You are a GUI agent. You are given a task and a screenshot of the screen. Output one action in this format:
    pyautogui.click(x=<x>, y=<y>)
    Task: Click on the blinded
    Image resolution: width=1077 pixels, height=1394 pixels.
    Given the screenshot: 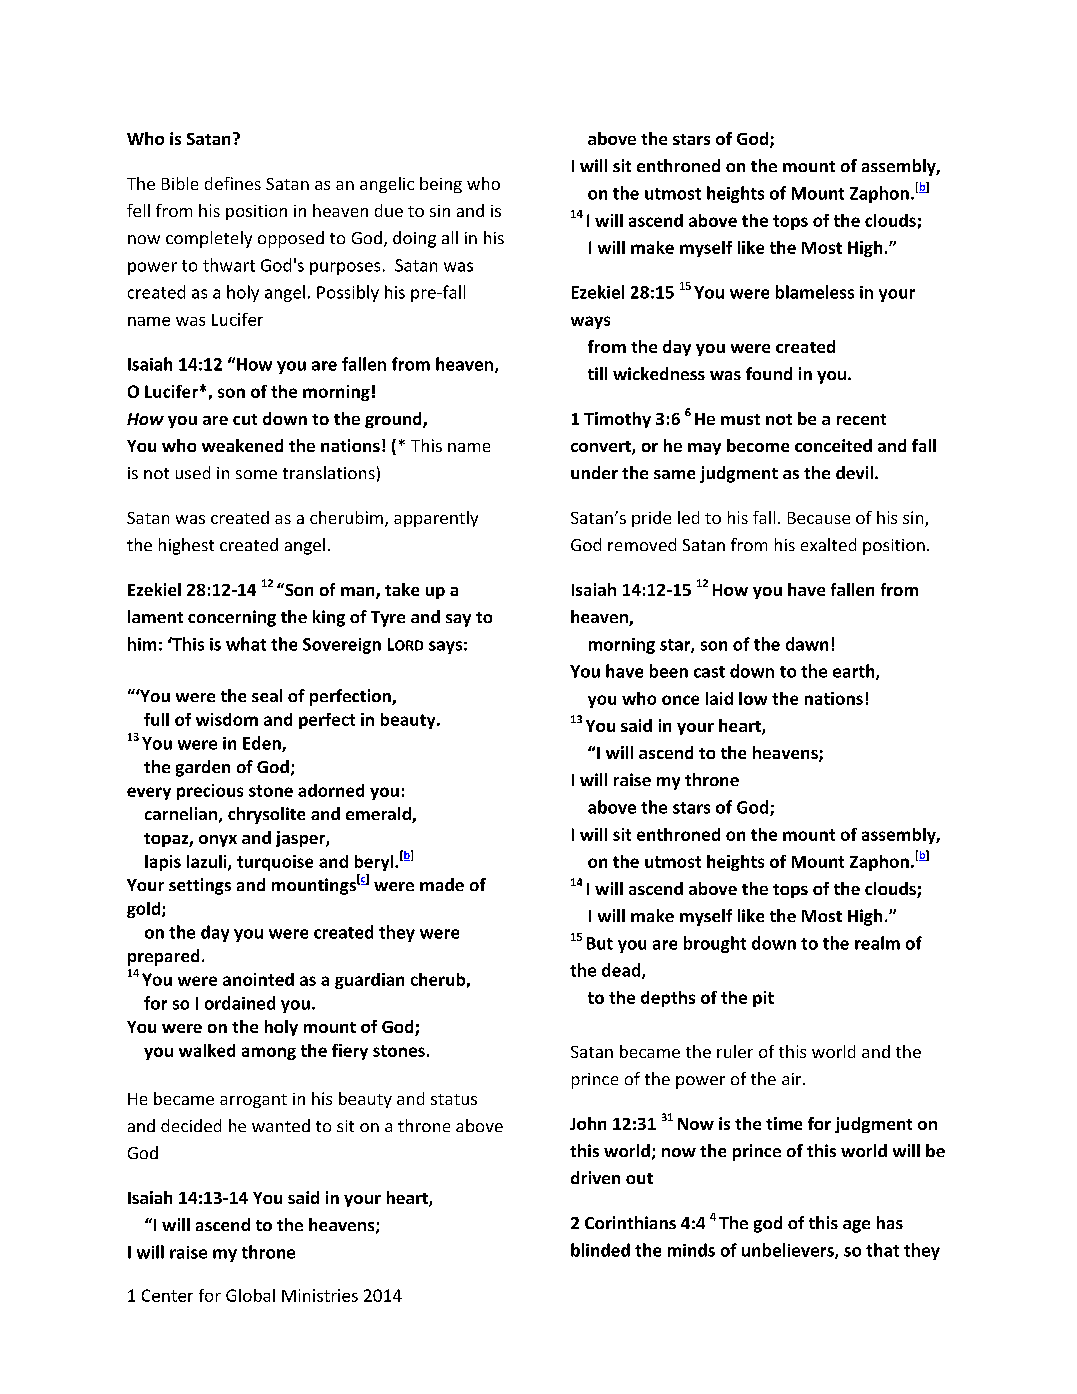 What is the action you would take?
    pyautogui.click(x=600, y=1250)
